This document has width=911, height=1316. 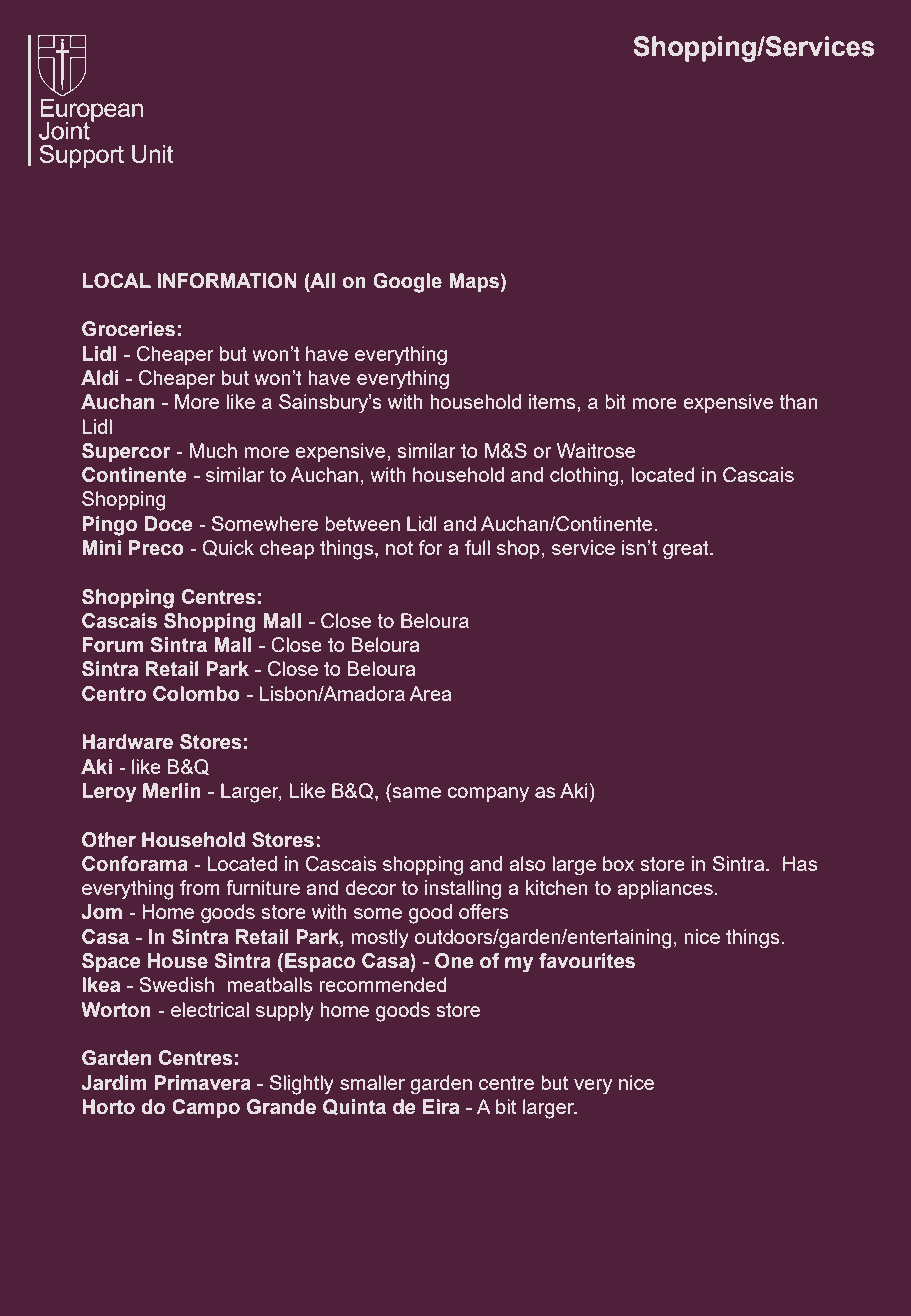 What do you see at coordinates (206, 1108) in the document?
I see `Campo` at bounding box center [206, 1108].
